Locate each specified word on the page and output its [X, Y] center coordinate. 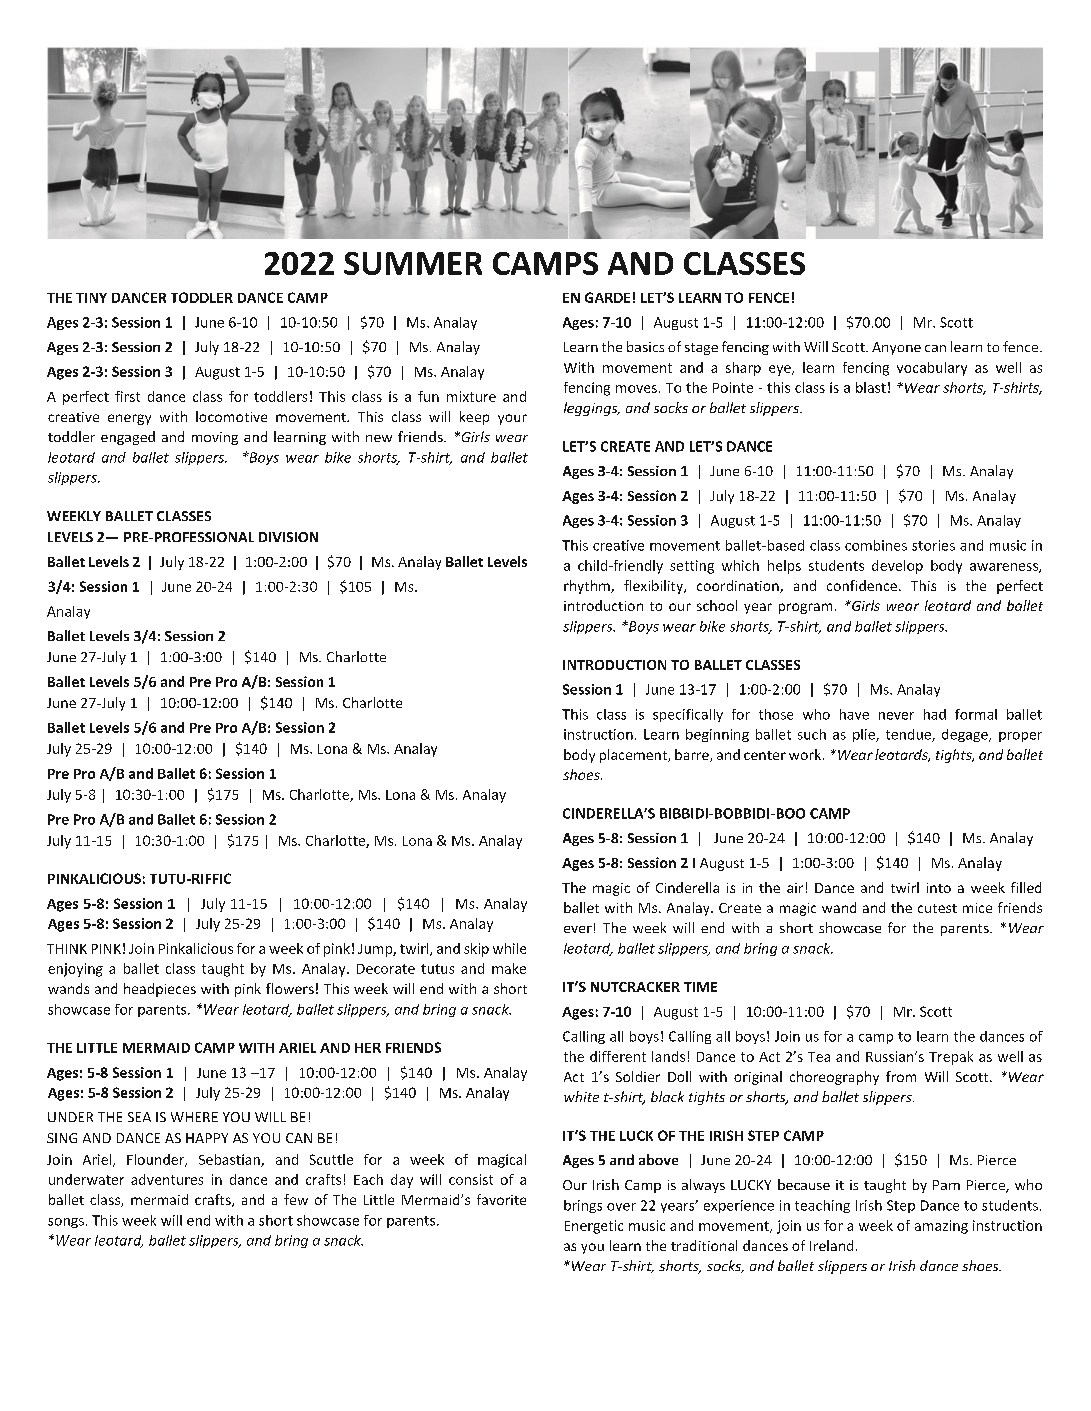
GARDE [607, 297]
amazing [941, 1227]
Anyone [896, 348]
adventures [167, 1179]
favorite [501, 1199]
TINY [91, 298]
